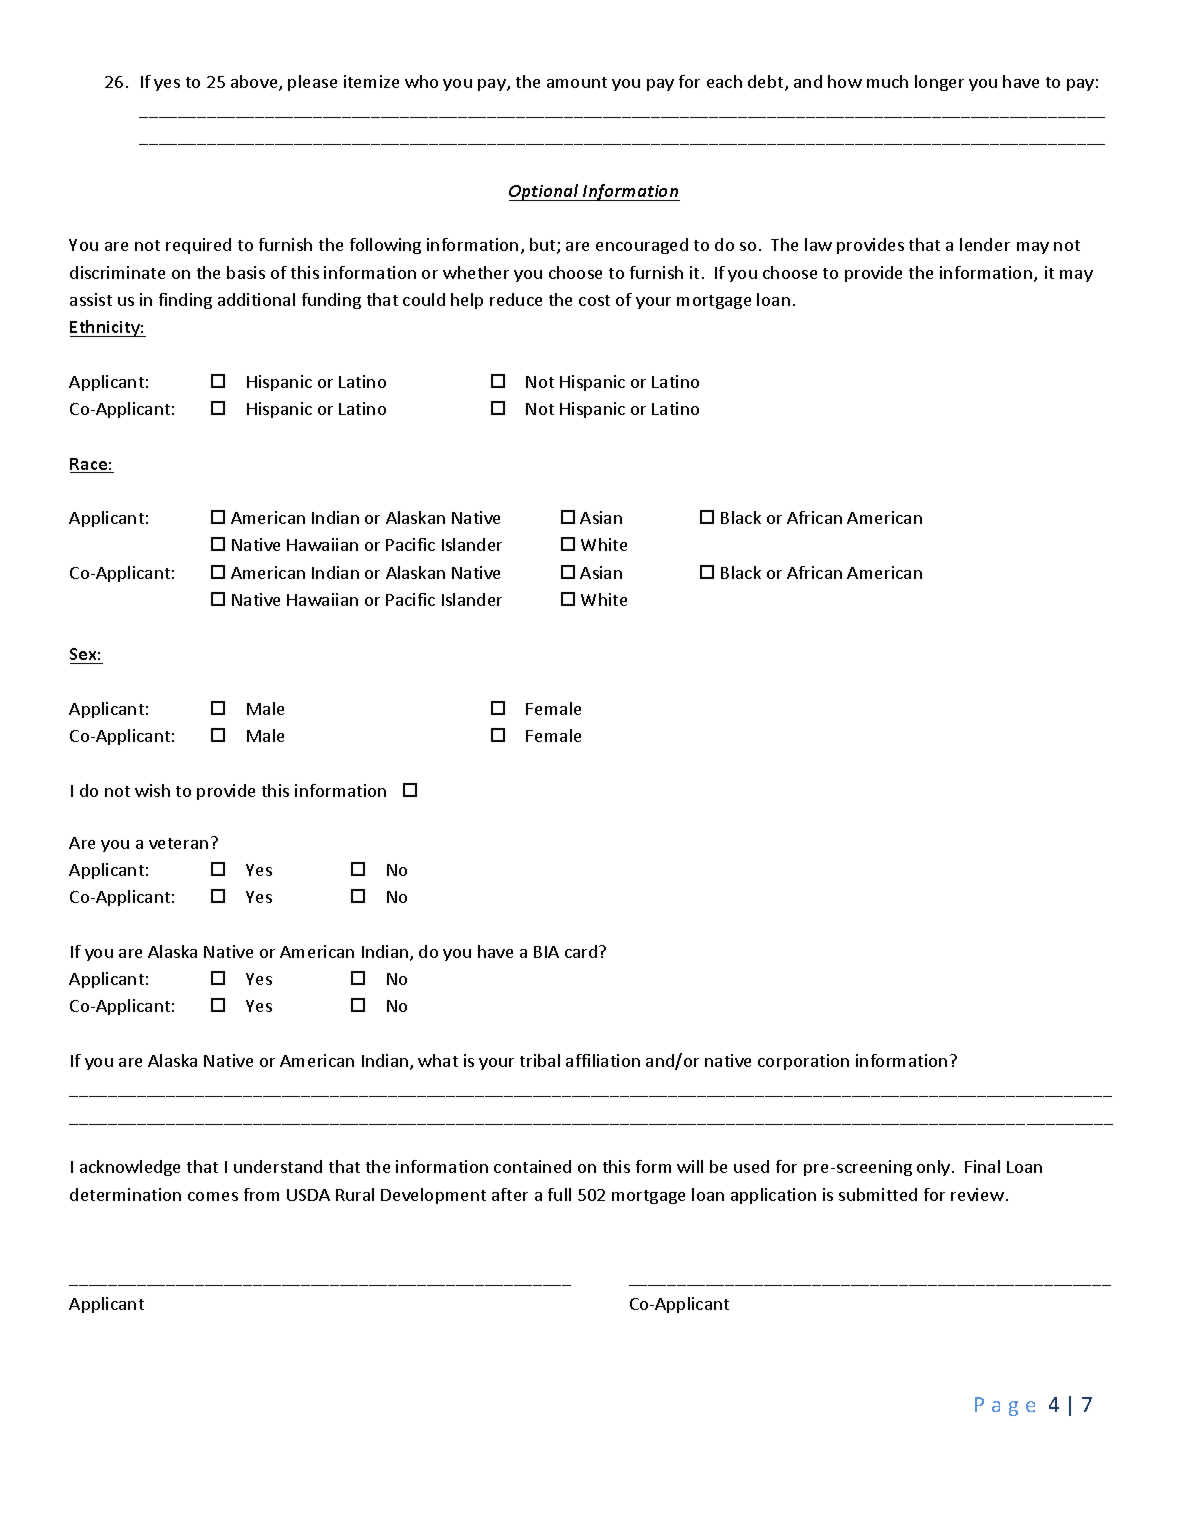 The width and height of the screenshot is (1188, 1538). I want to click on above, so click(255, 83).
